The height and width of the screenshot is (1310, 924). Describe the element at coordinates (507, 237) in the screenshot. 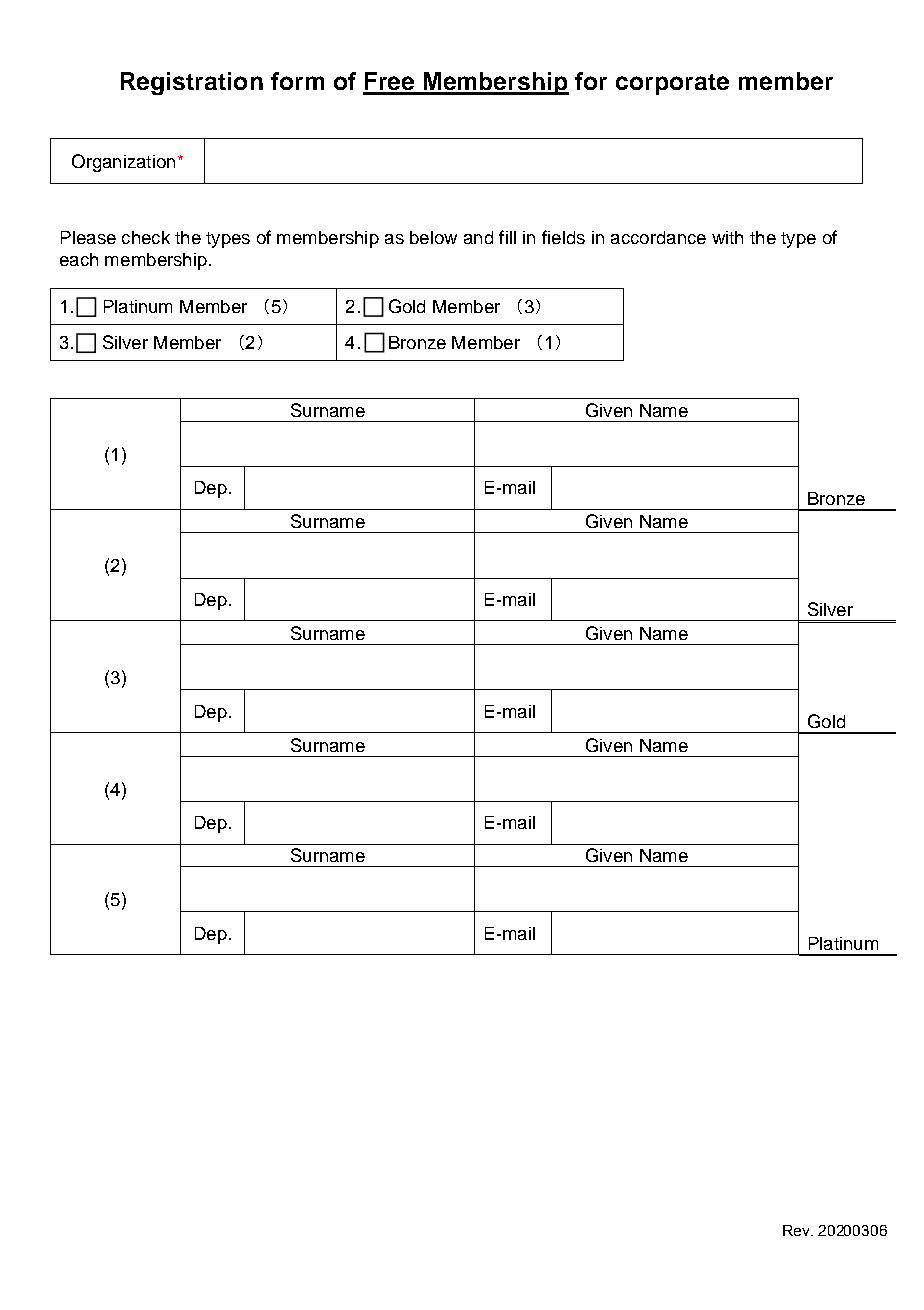

I see `fill` at that location.
